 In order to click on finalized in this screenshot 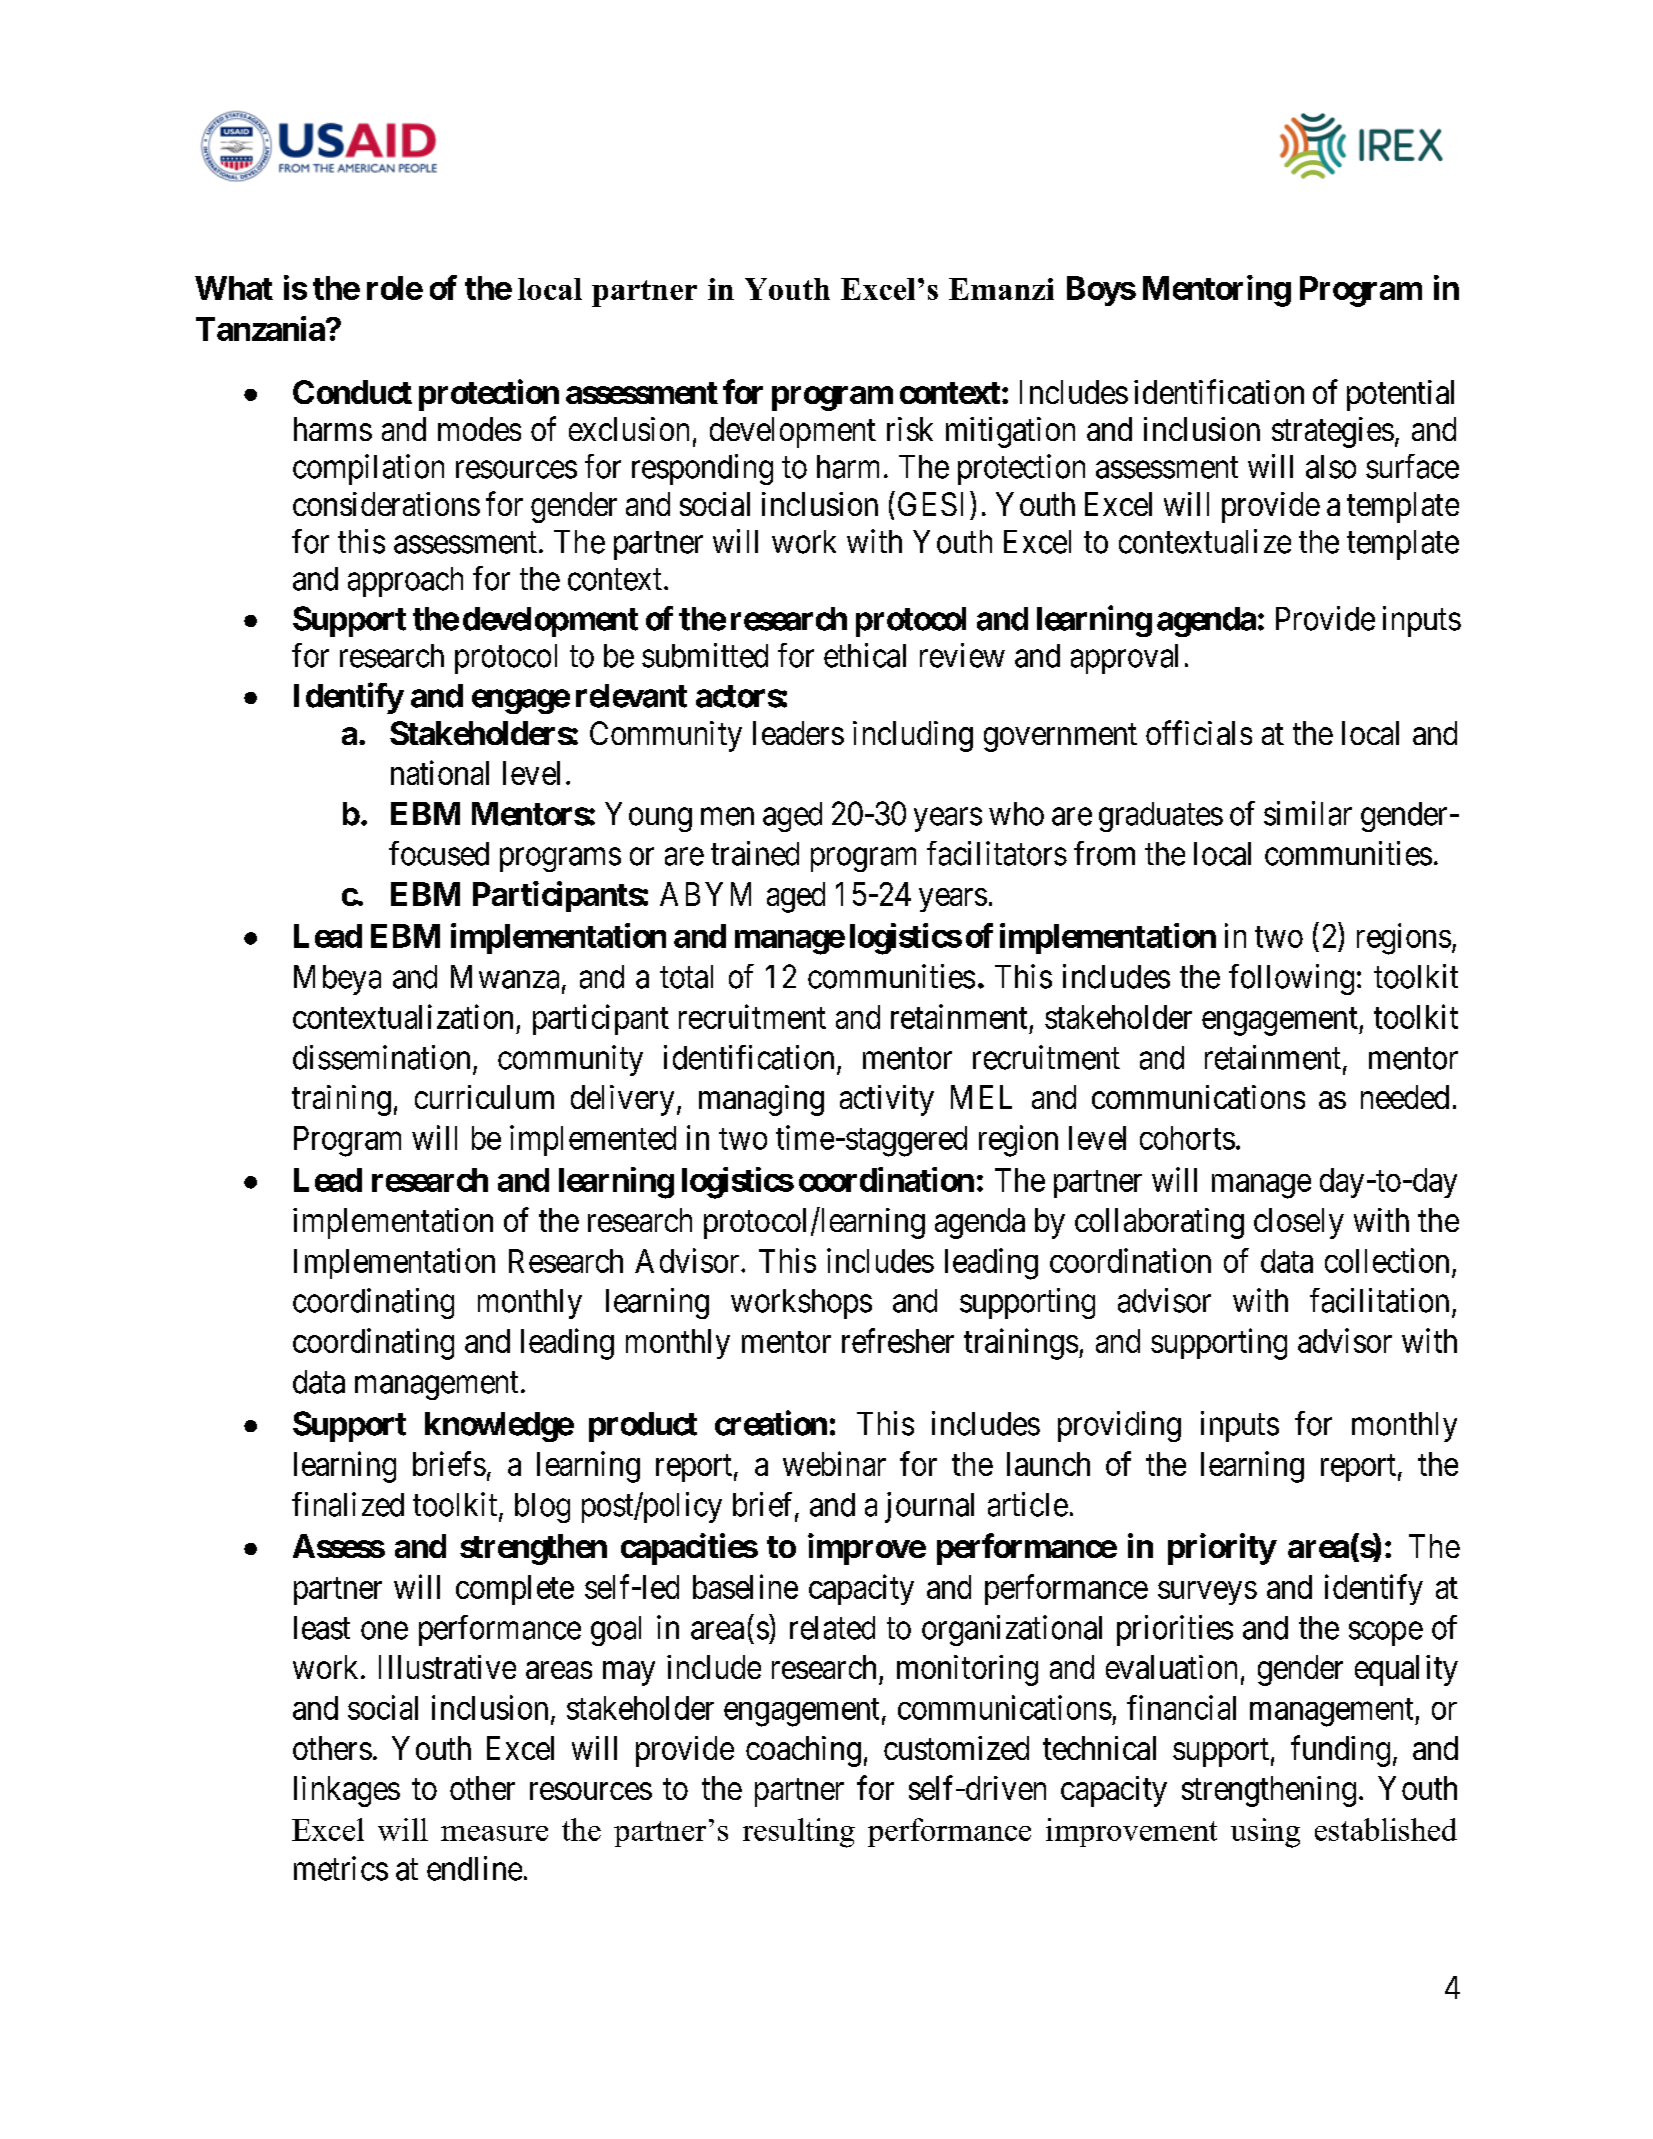, I will do `click(348, 1504)`.
